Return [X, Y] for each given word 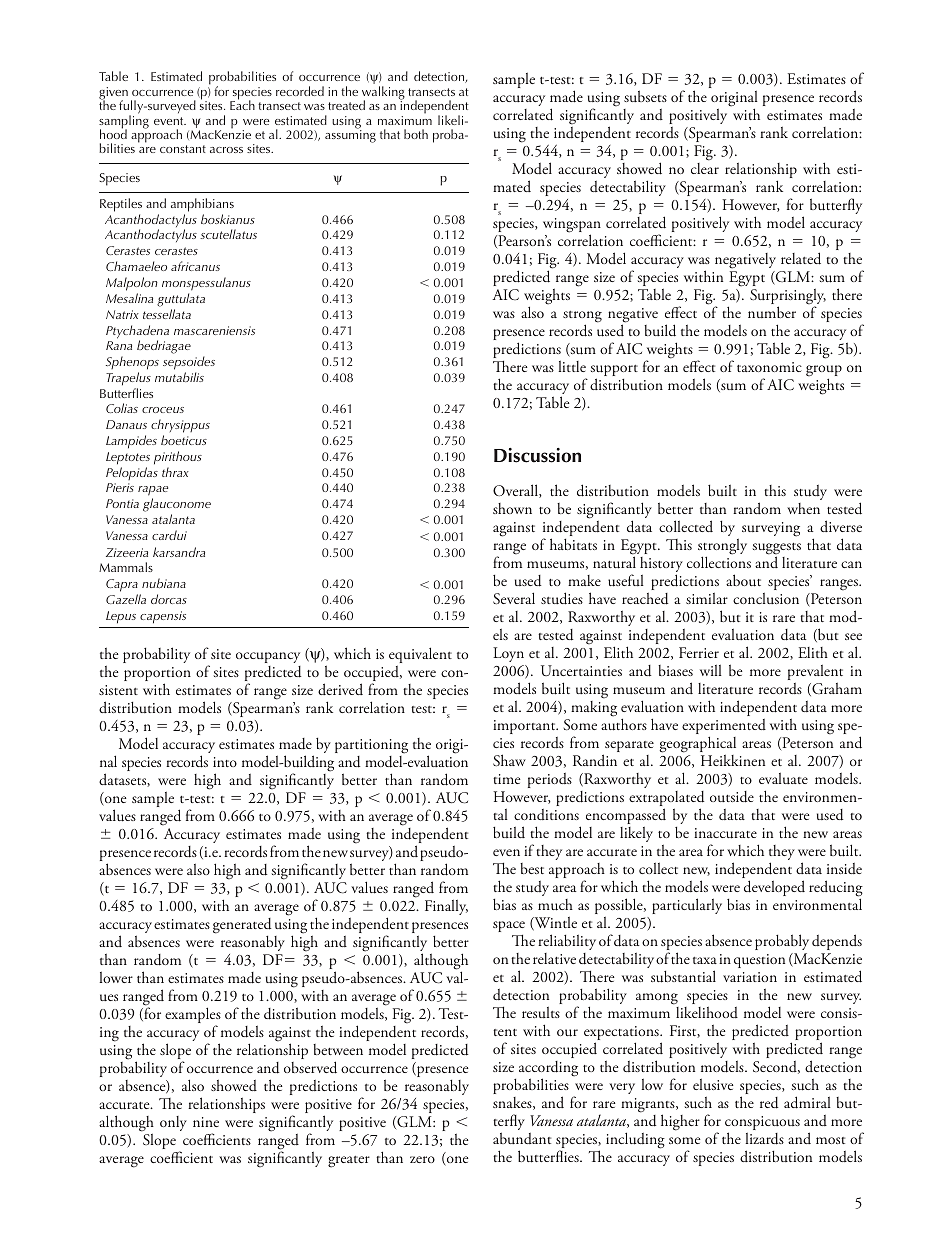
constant [183, 149]
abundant [522, 1138]
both [416, 134]
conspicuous [762, 1124]
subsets [645, 96]
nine [206, 1122]
